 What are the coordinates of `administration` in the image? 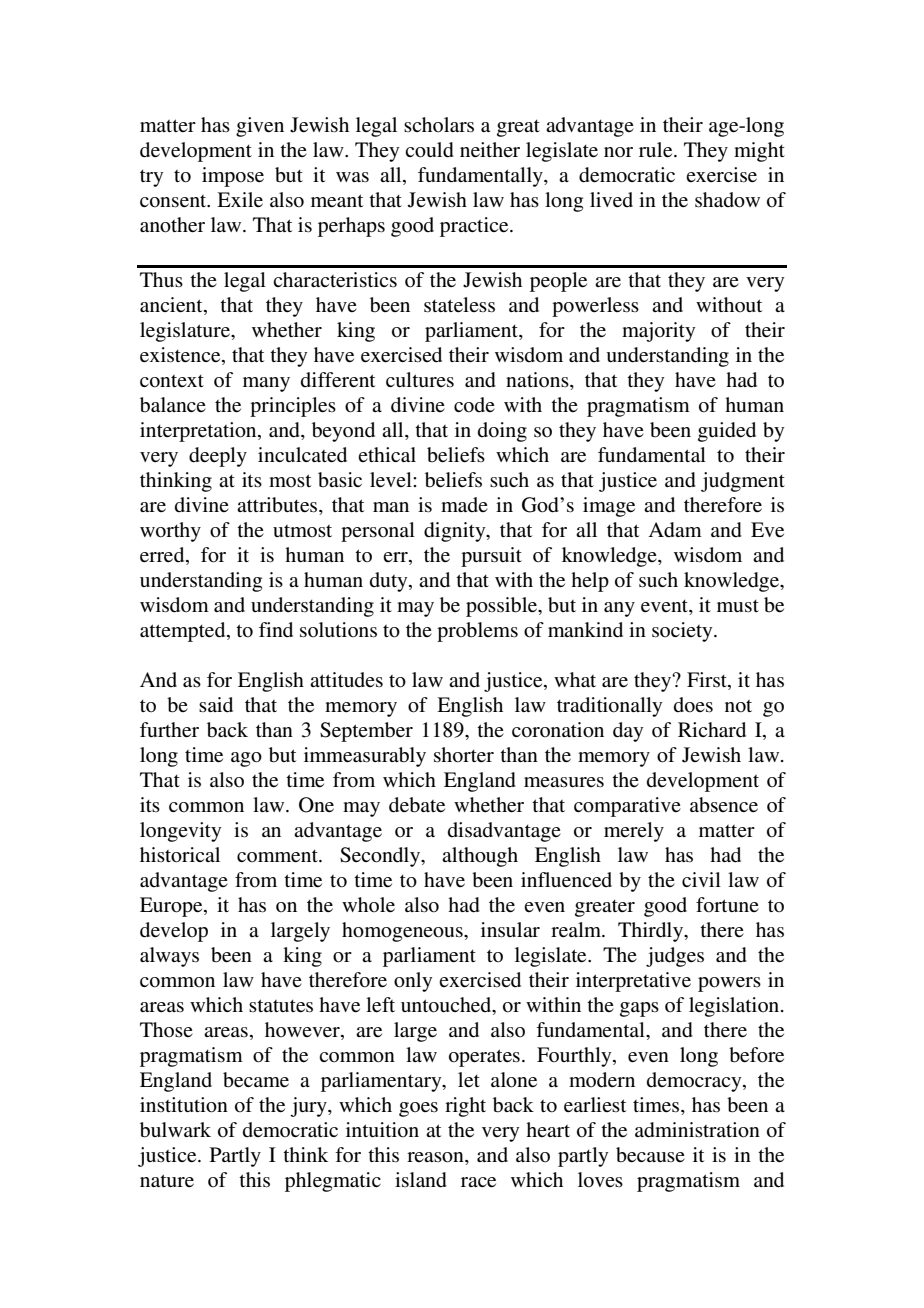 It's located at (697, 1130).
